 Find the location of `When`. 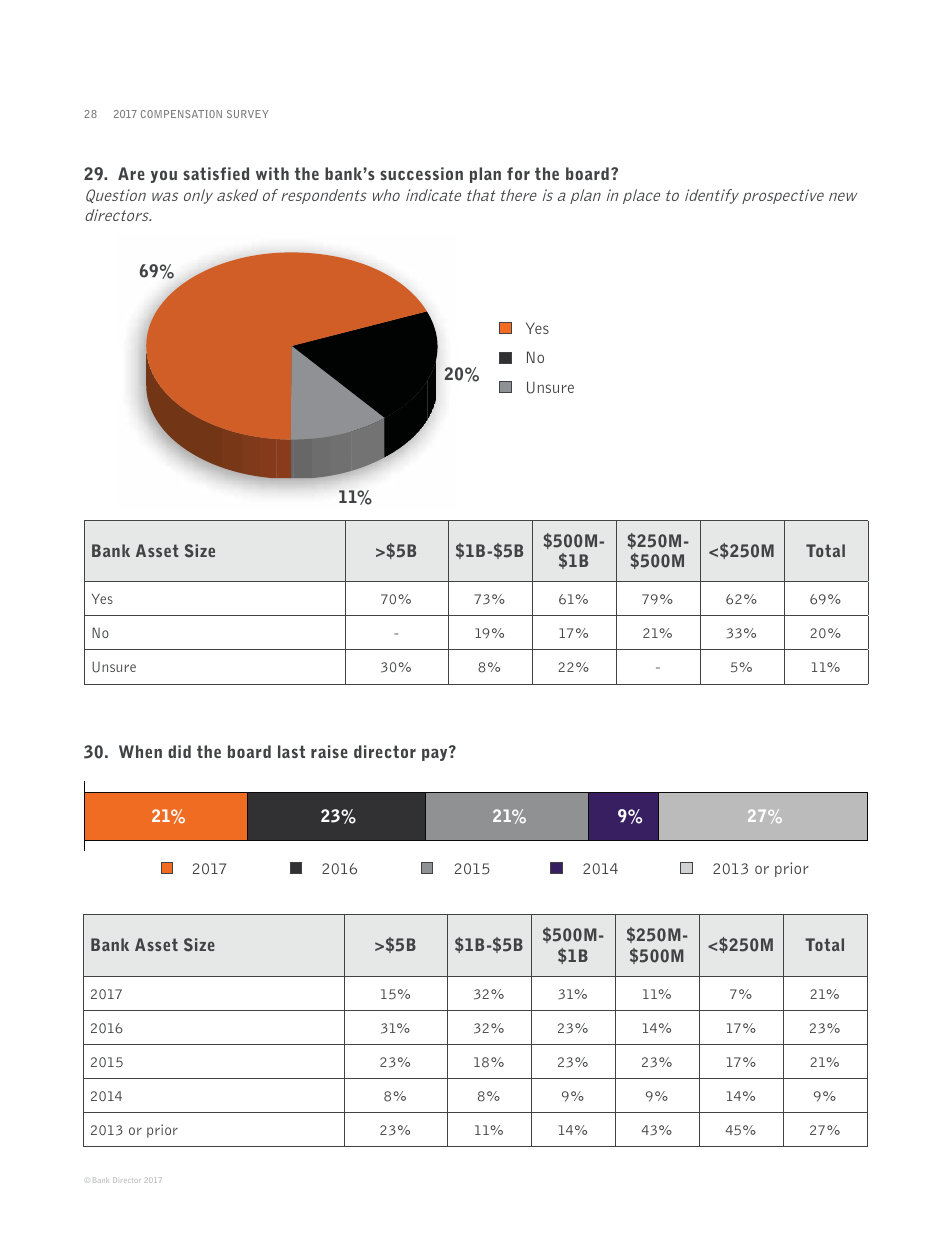

When is located at coordinates (140, 751).
